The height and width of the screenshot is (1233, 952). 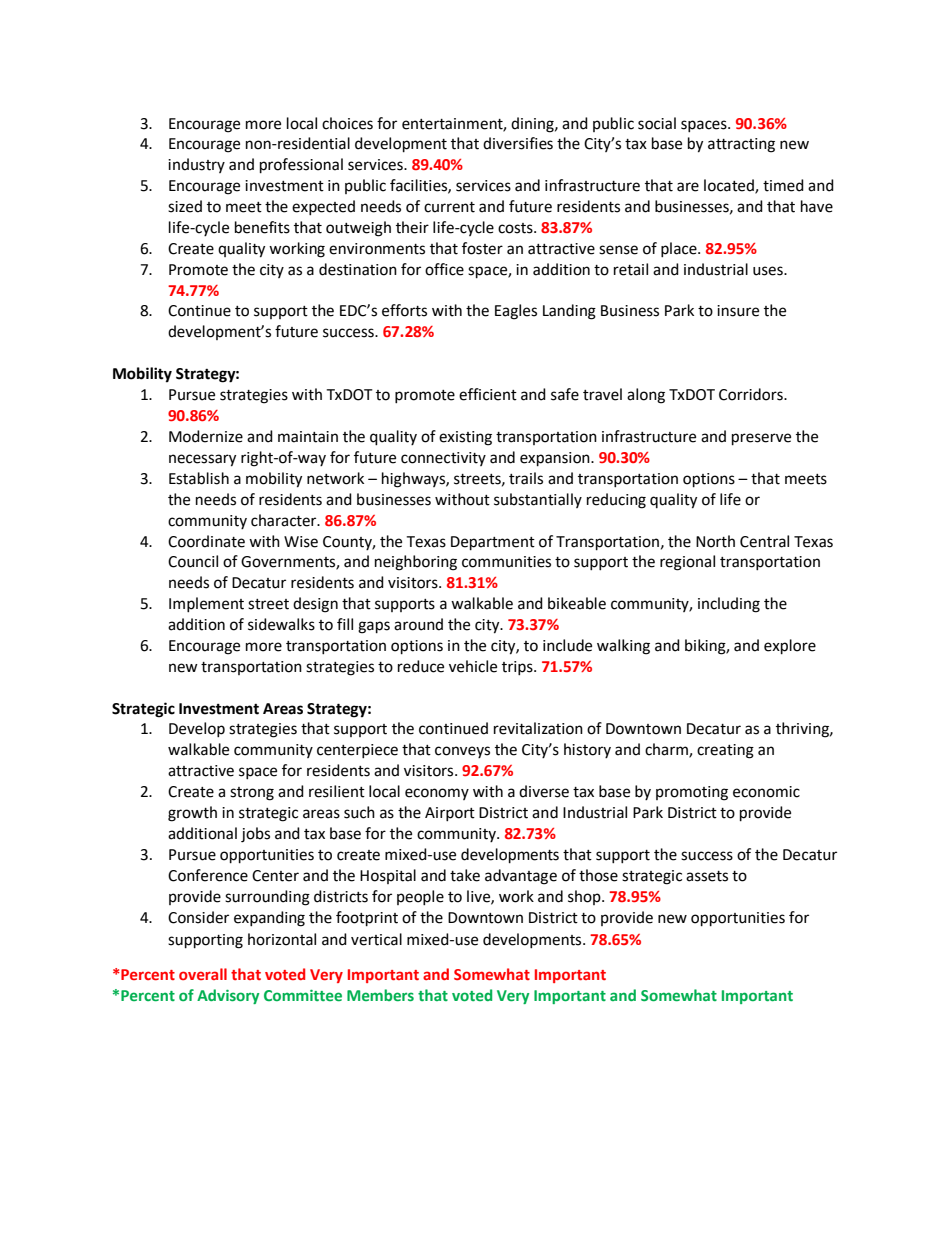 I want to click on Members, so click(x=380, y=995).
